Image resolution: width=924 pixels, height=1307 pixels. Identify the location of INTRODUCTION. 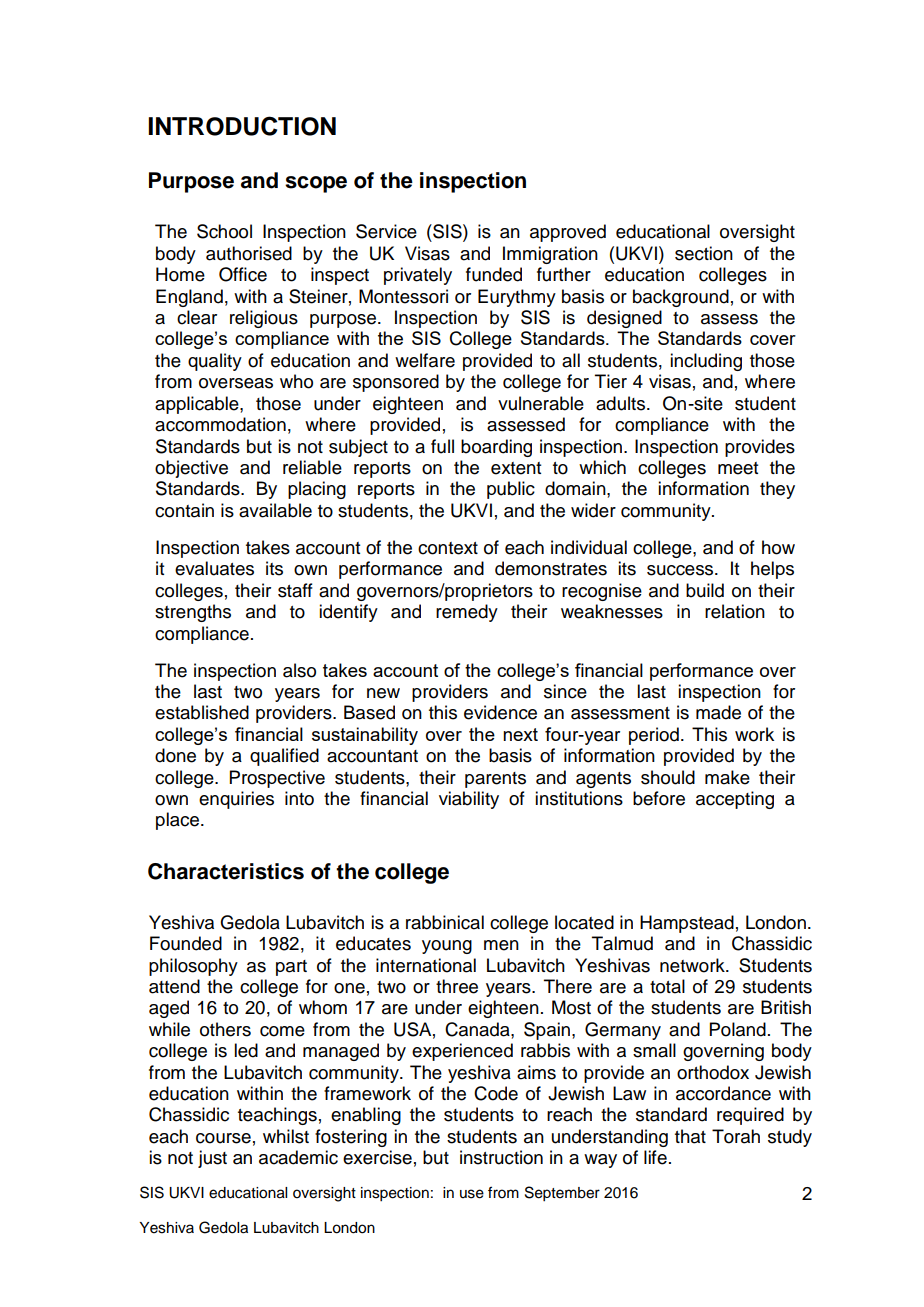
(242, 126).
